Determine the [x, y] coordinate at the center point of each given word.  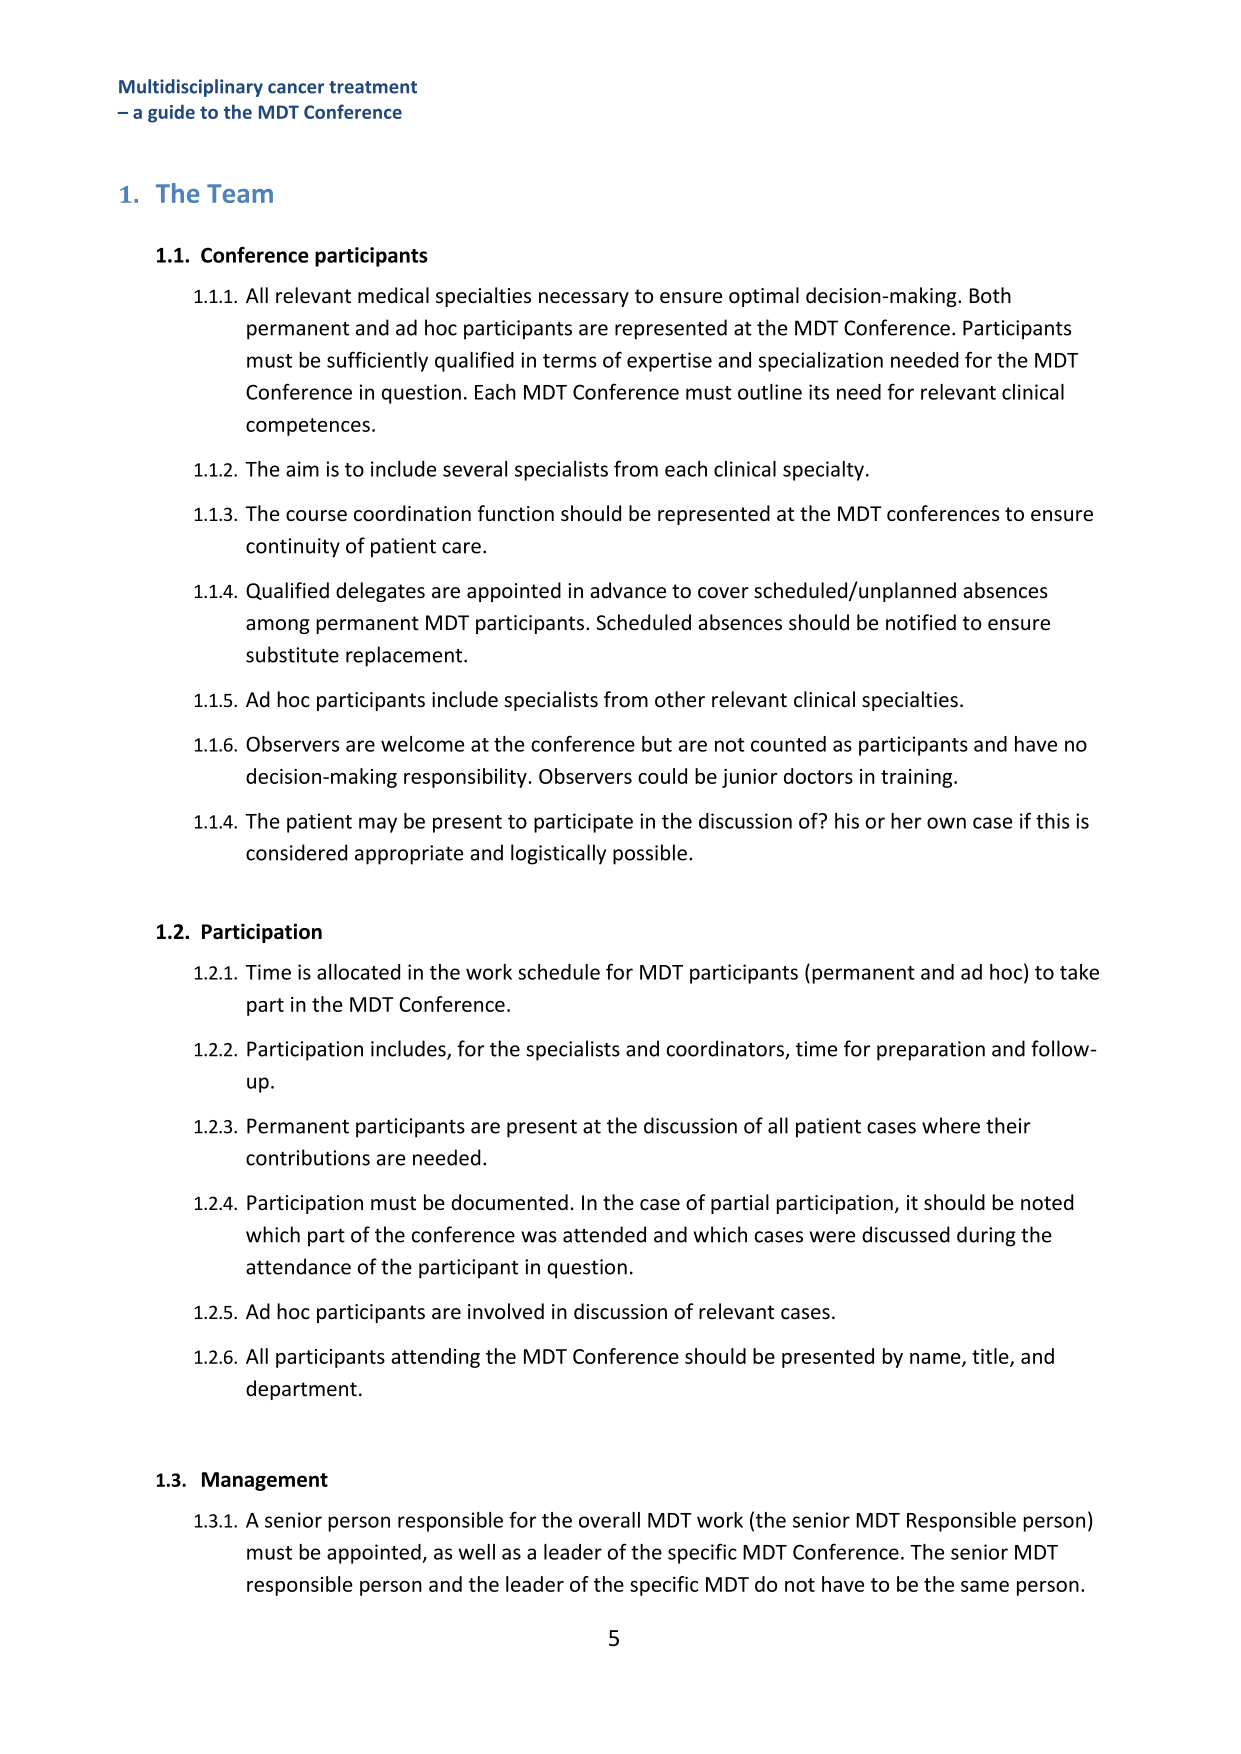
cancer [296, 88]
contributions [308, 1157]
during [986, 1236]
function [516, 513]
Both [990, 295]
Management [265, 1481]
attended [604, 1234]
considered [296, 852]
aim [302, 469]
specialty [823, 471]
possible [650, 854]
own [946, 823]
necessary [584, 299]
